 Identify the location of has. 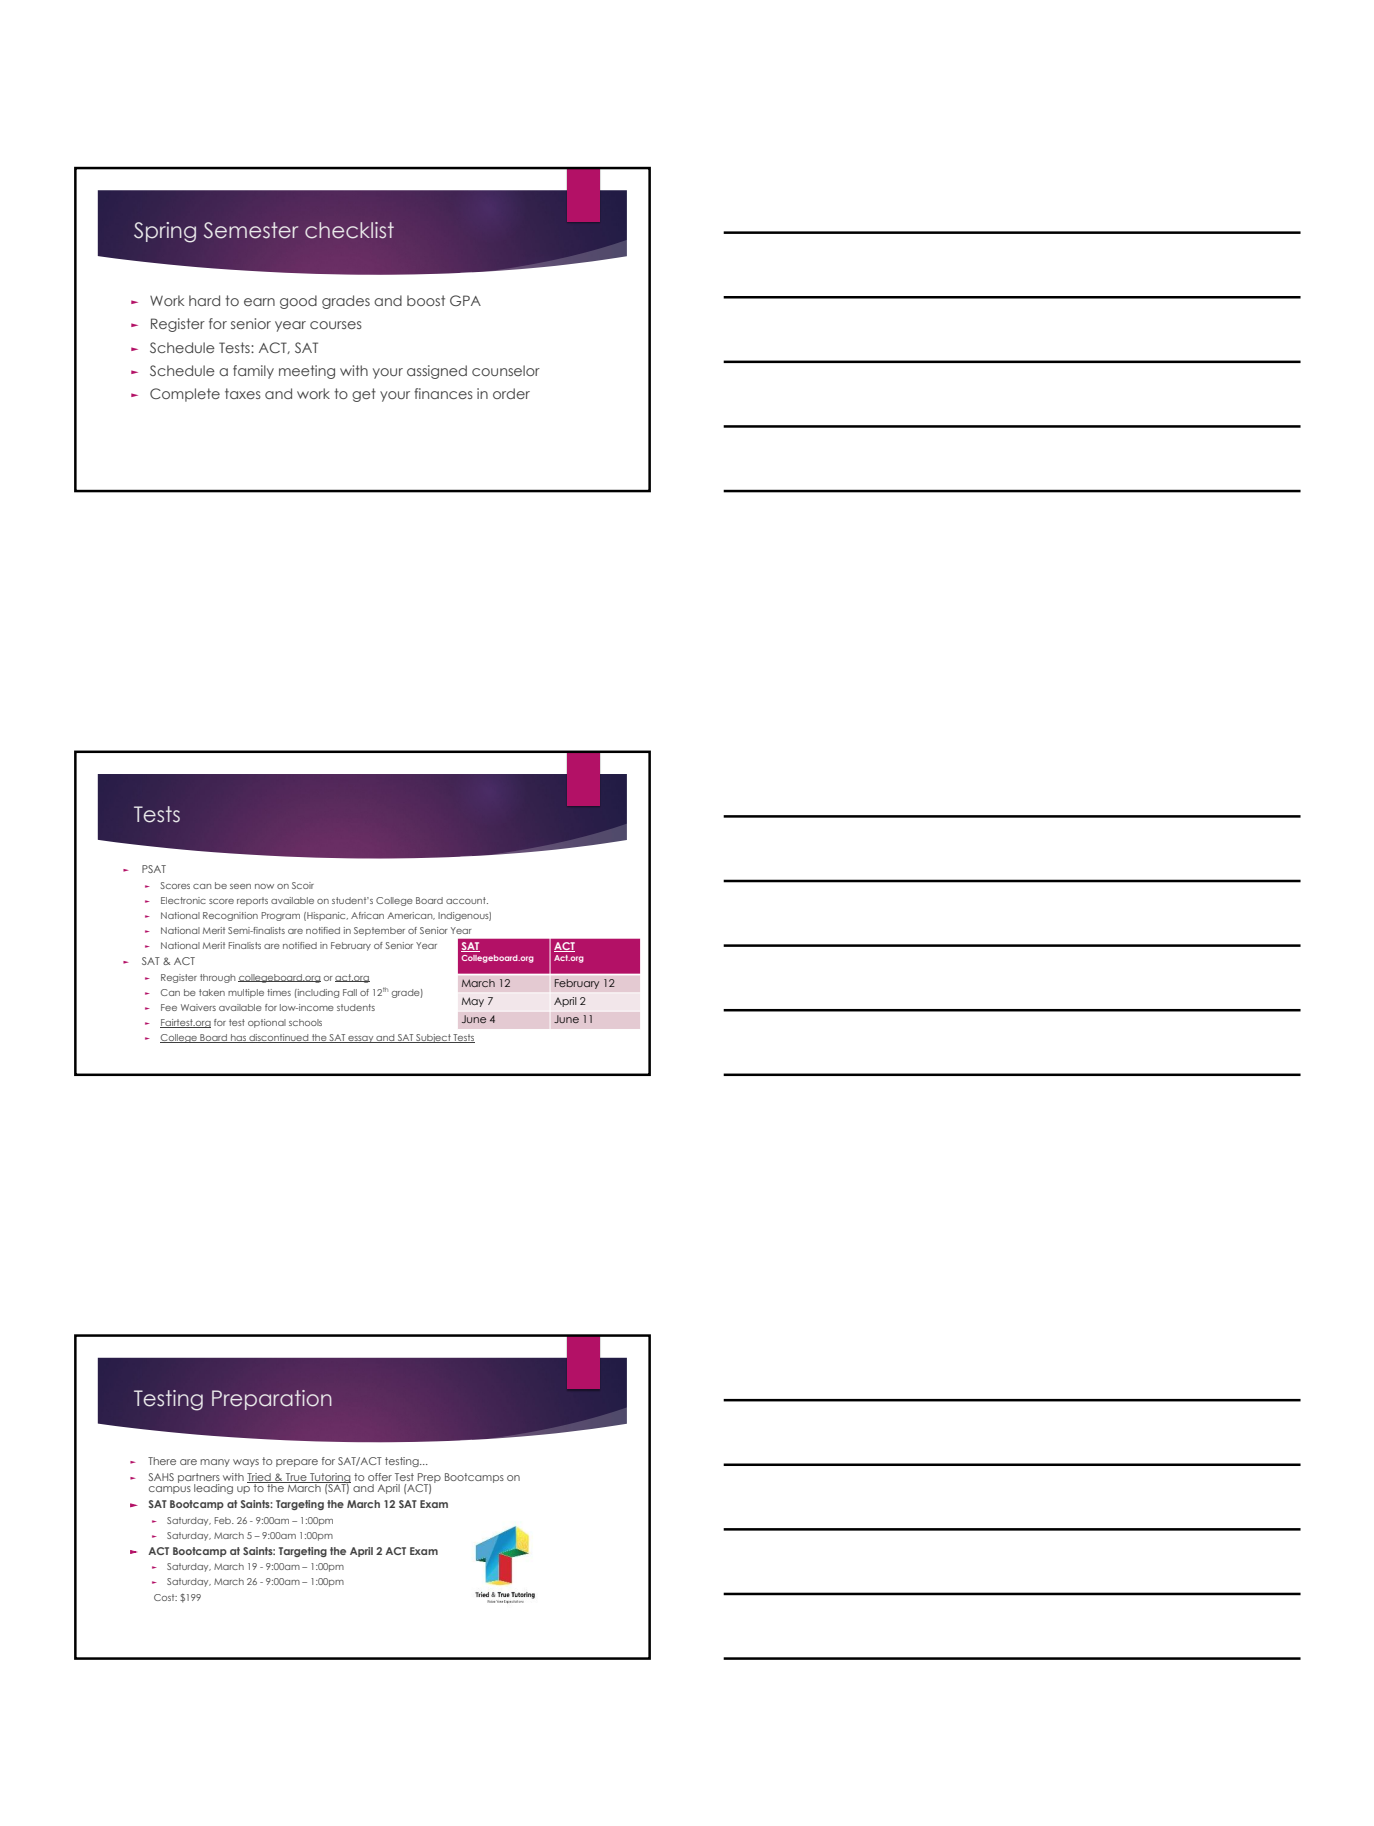
(238, 1038).
